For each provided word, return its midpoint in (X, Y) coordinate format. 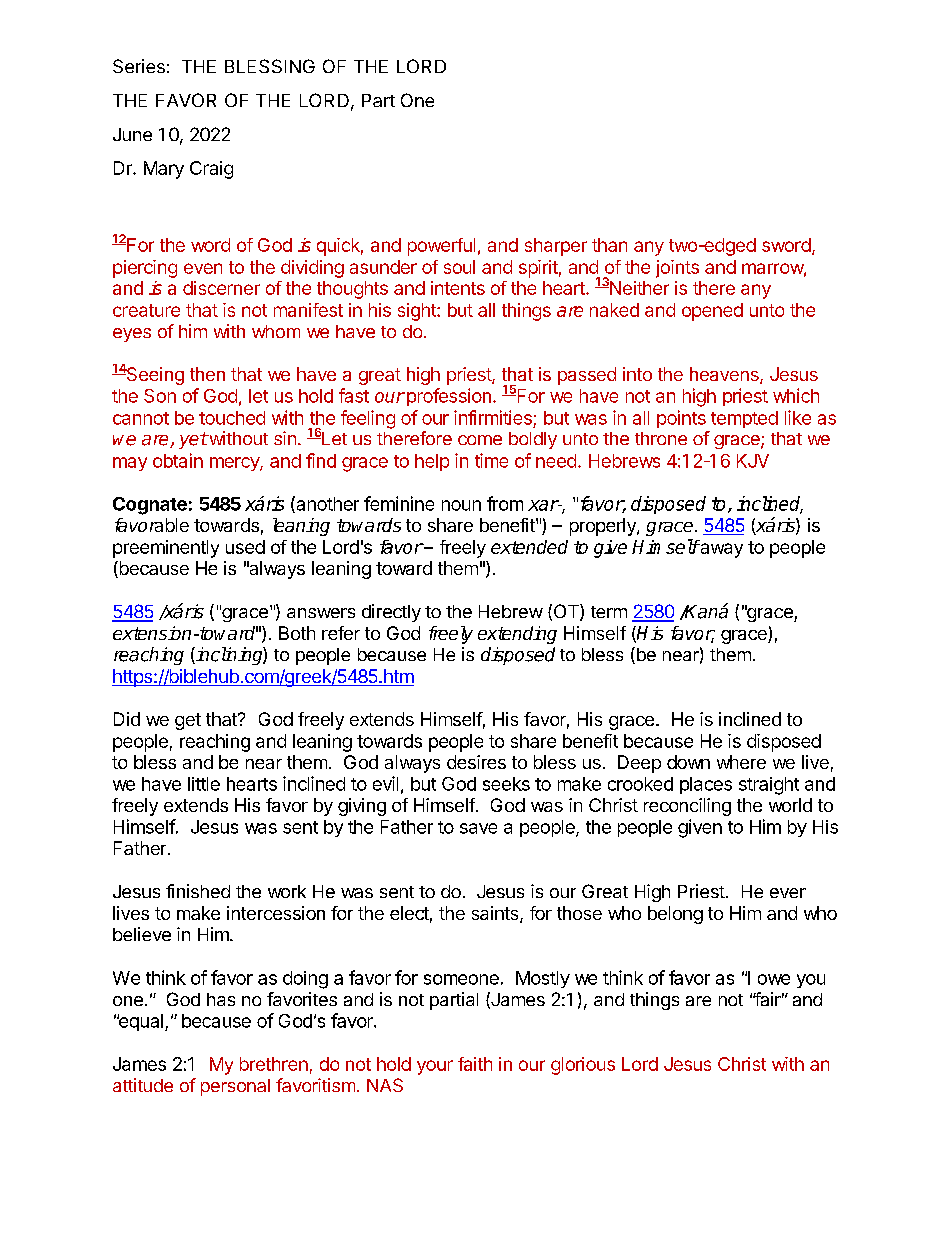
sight (418, 312)
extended (529, 547)
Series (139, 66)
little (204, 784)
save (478, 828)
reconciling (687, 807)
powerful (441, 247)
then (207, 374)
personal (235, 1087)
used (245, 547)
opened (712, 312)
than (609, 245)
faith (475, 1064)
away (720, 550)
